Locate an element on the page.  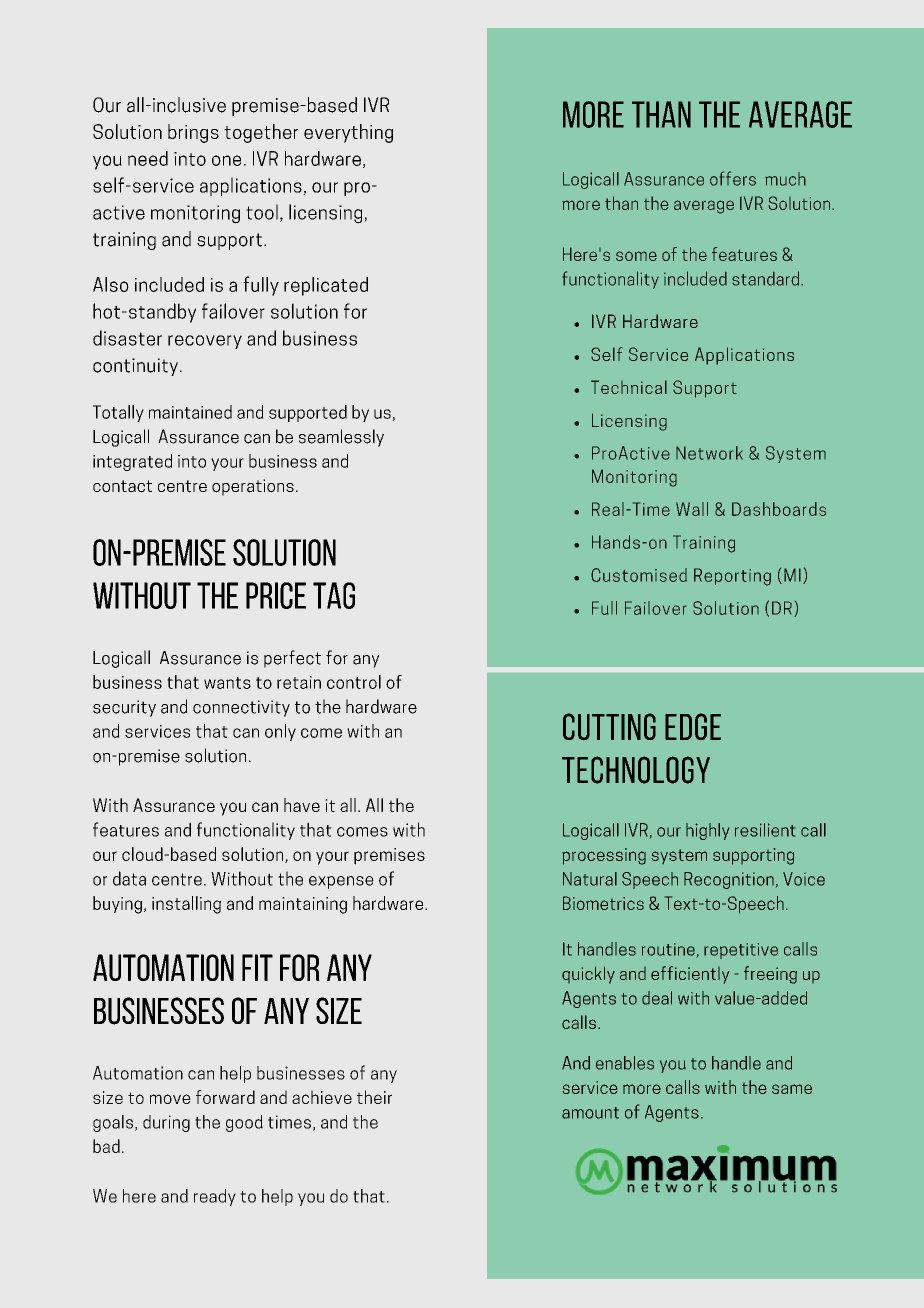
recovery is located at coordinates (205, 342).
